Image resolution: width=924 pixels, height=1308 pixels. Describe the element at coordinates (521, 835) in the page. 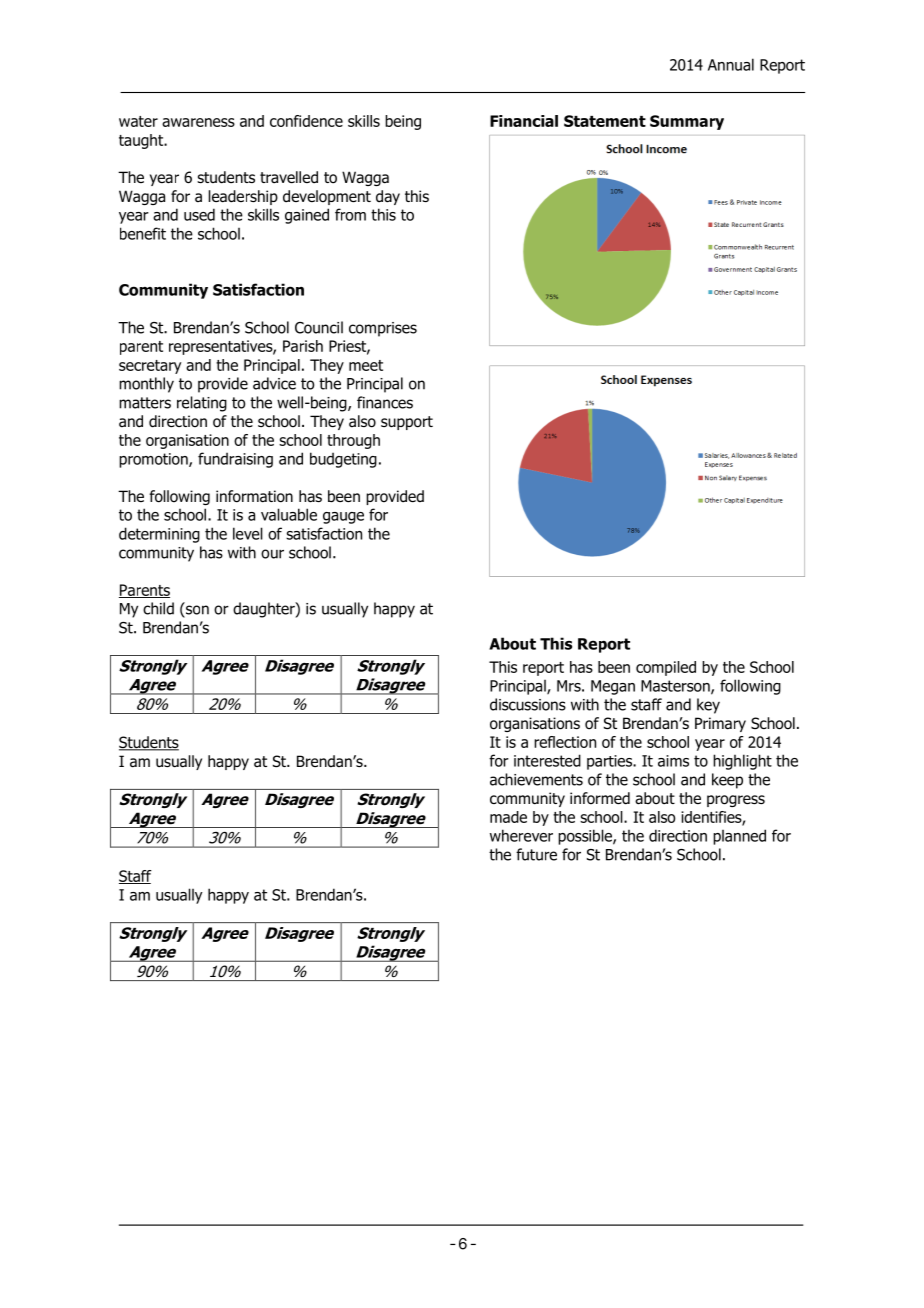

I see `wherever` at that location.
